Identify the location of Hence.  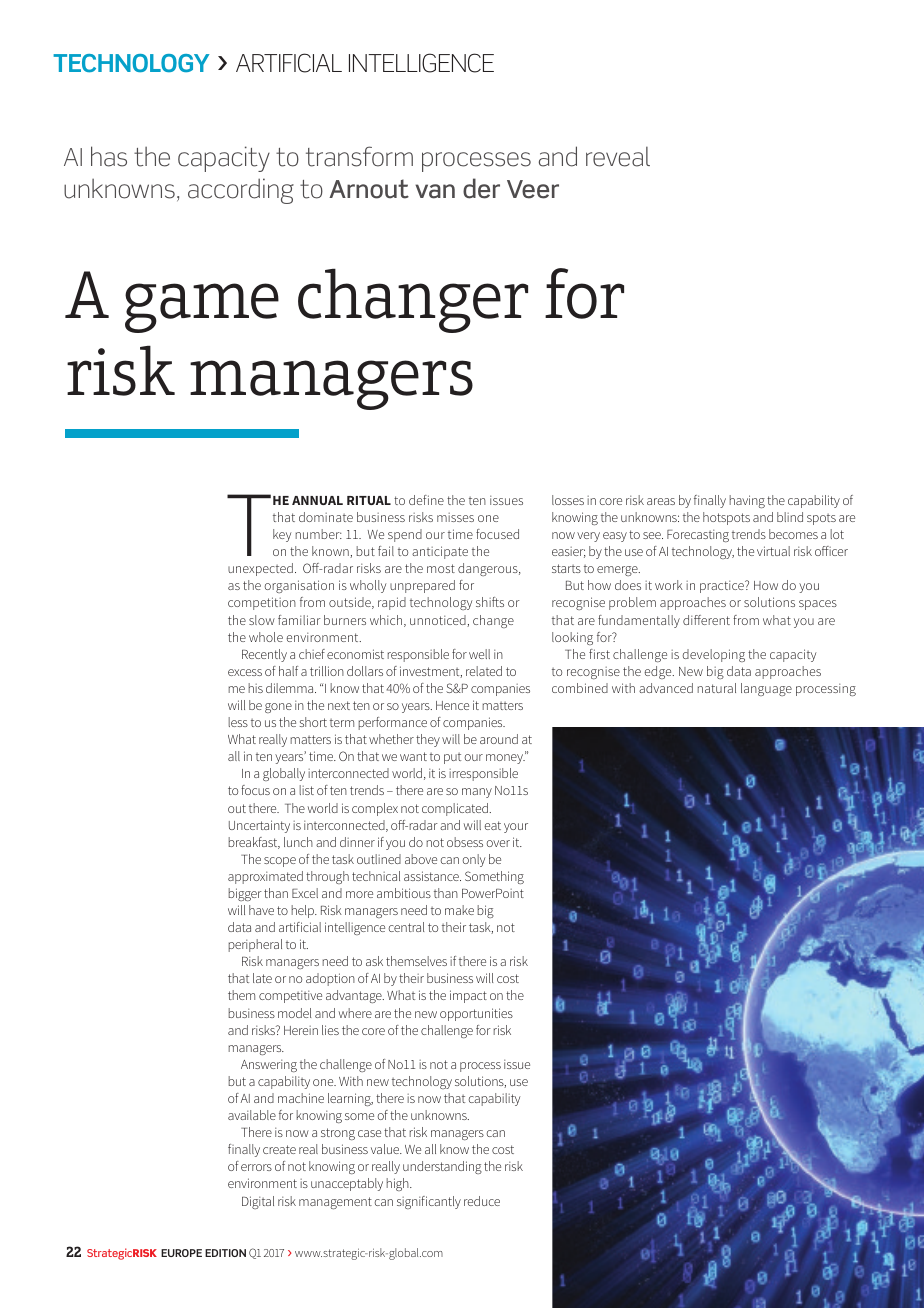
(452, 705).
